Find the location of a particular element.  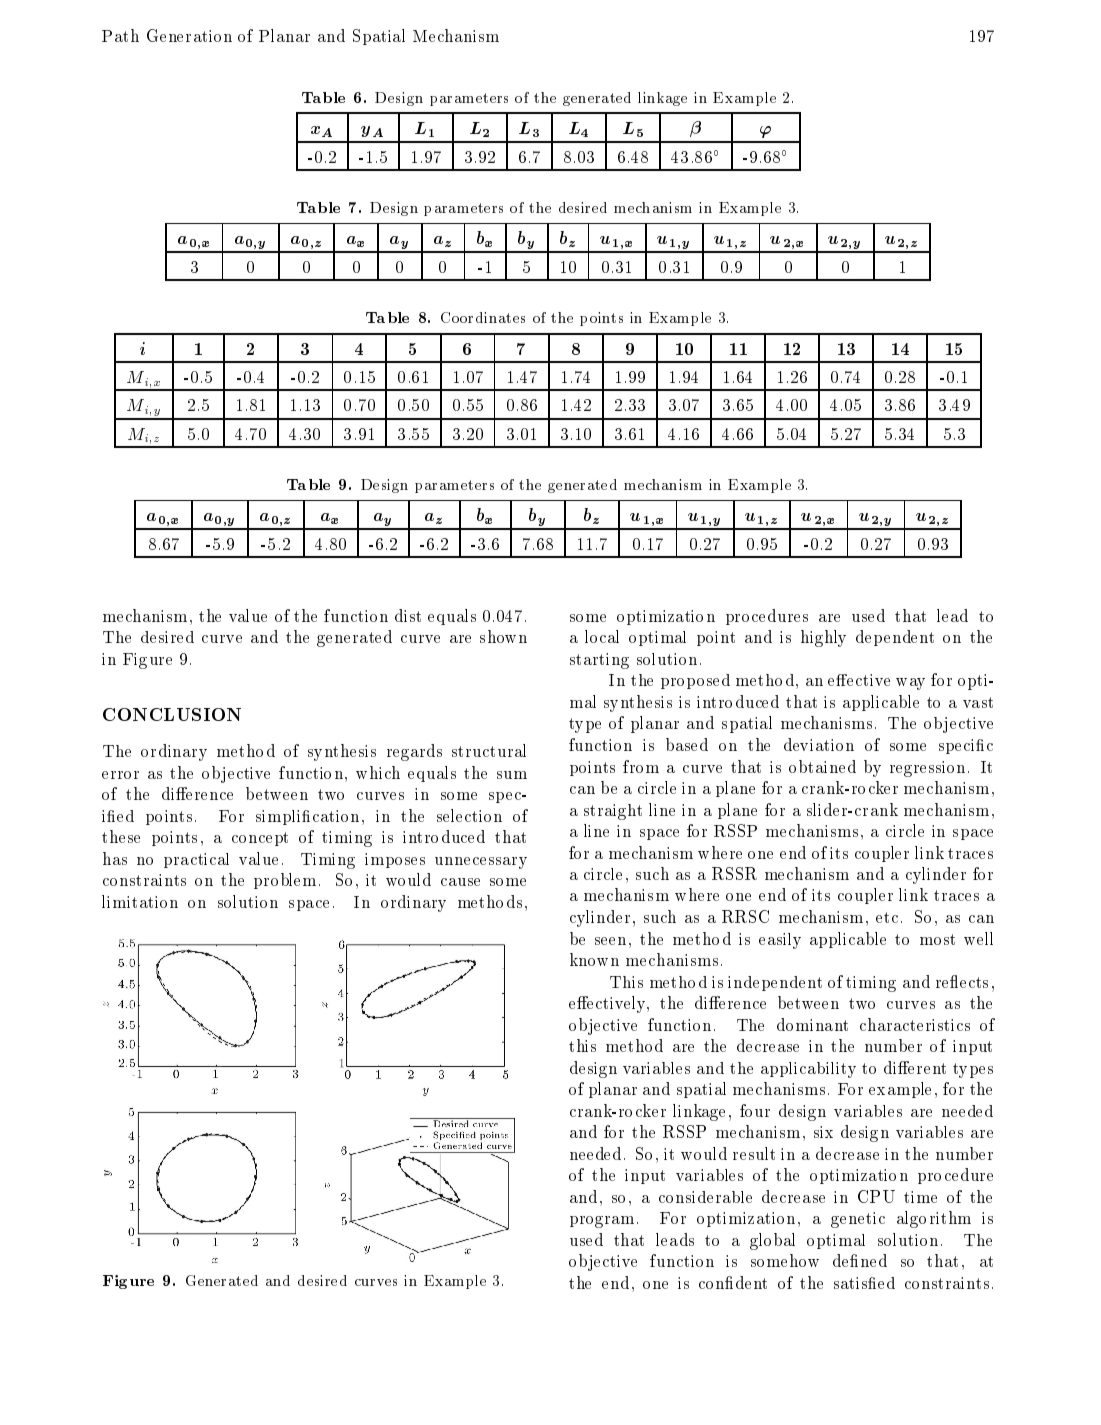

Generation is located at coordinates (189, 35).
